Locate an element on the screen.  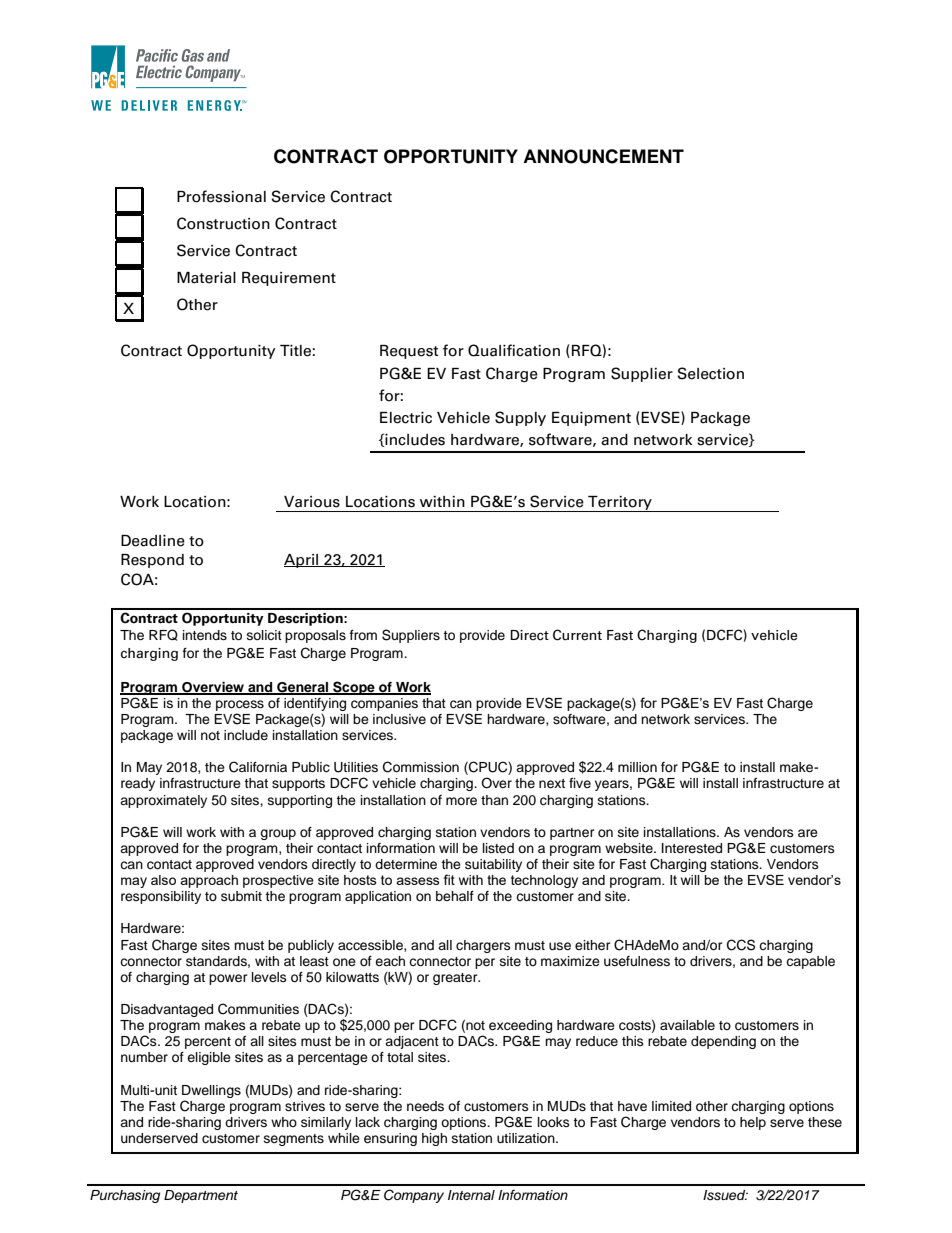
million is located at coordinates (637, 767).
